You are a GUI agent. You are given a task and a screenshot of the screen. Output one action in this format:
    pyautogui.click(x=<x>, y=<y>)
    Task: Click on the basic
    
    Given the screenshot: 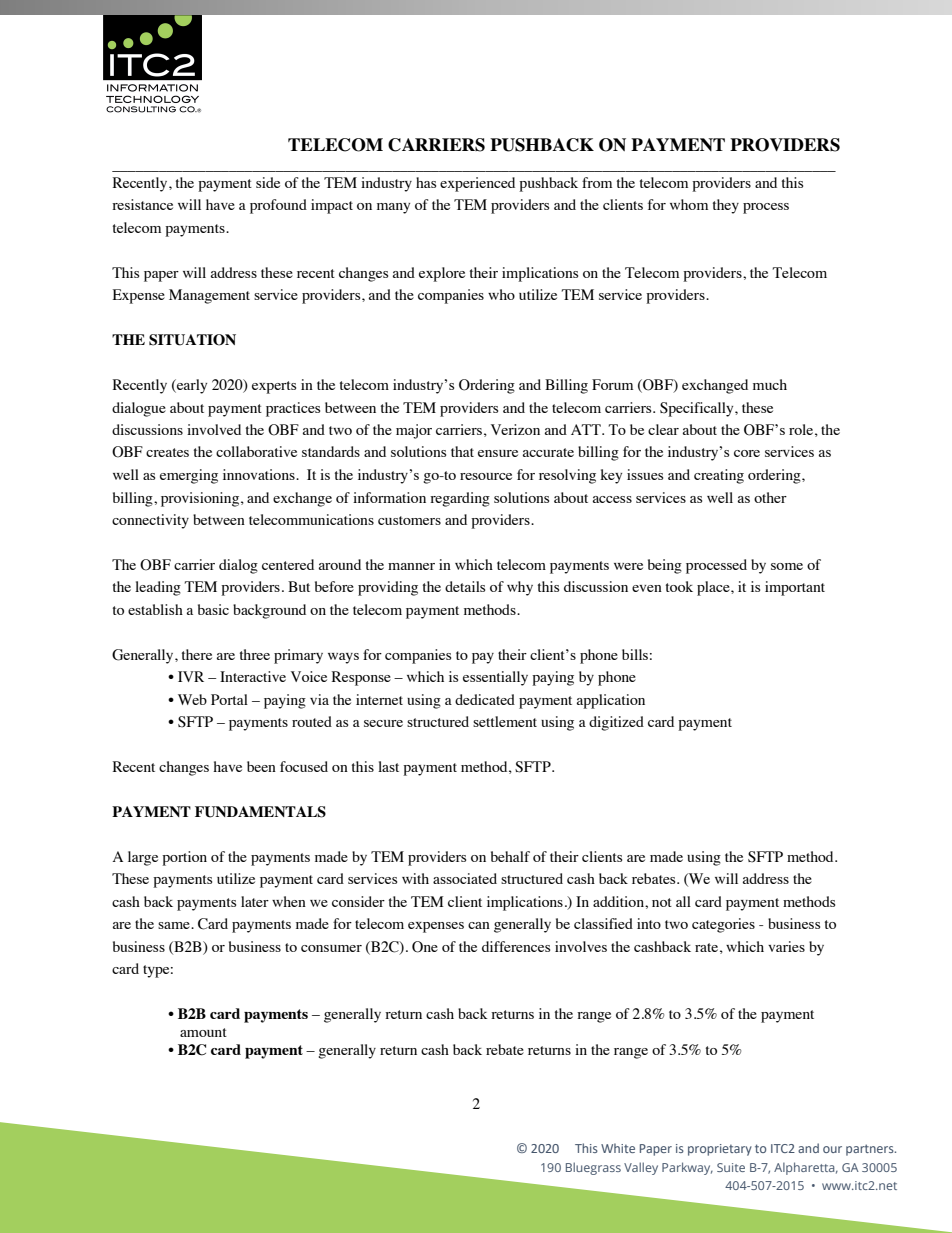 What is the action you would take?
    pyautogui.click(x=213, y=609)
